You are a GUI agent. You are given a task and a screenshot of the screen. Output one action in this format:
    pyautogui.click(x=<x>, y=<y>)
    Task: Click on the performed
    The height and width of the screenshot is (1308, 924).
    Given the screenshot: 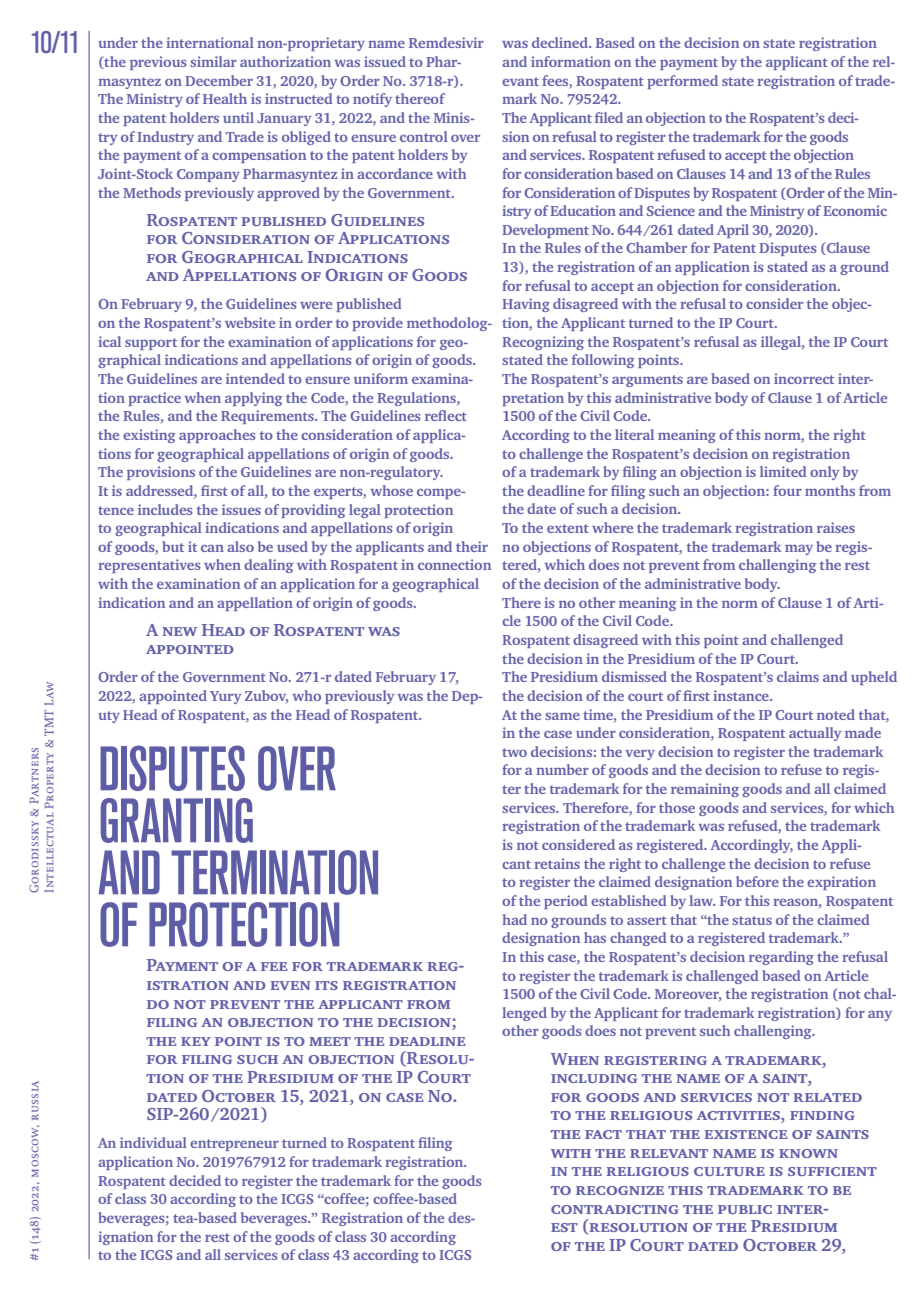 What is the action you would take?
    pyautogui.click(x=682, y=82)
